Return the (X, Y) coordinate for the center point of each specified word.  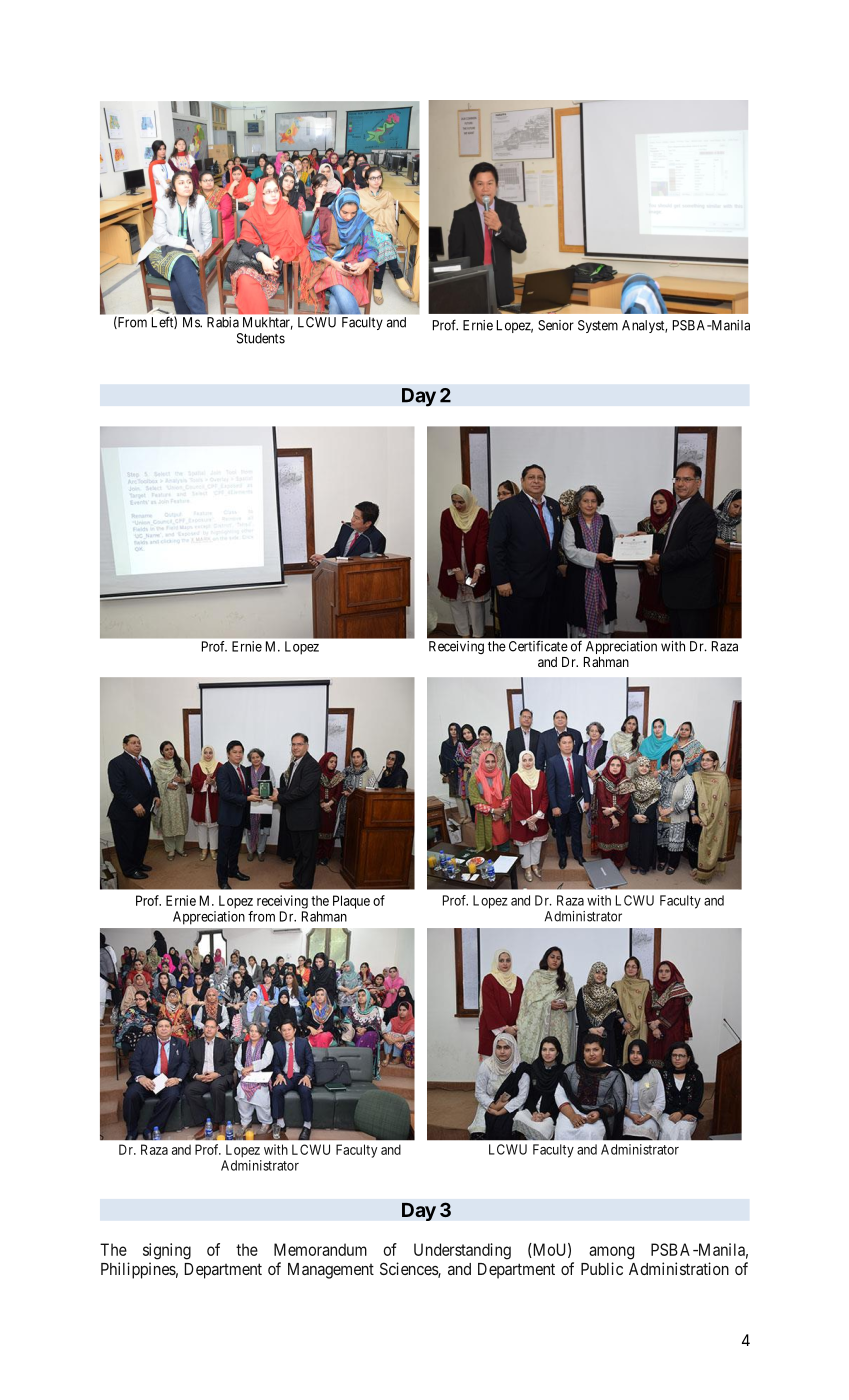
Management (331, 1271)
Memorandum (320, 1249)
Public (602, 1268)
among (611, 1253)
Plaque (351, 902)
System (598, 326)
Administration (679, 1268)
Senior (556, 325)
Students (261, 338)
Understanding (462, 1251)
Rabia (223, 322)
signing (167, 1251)
